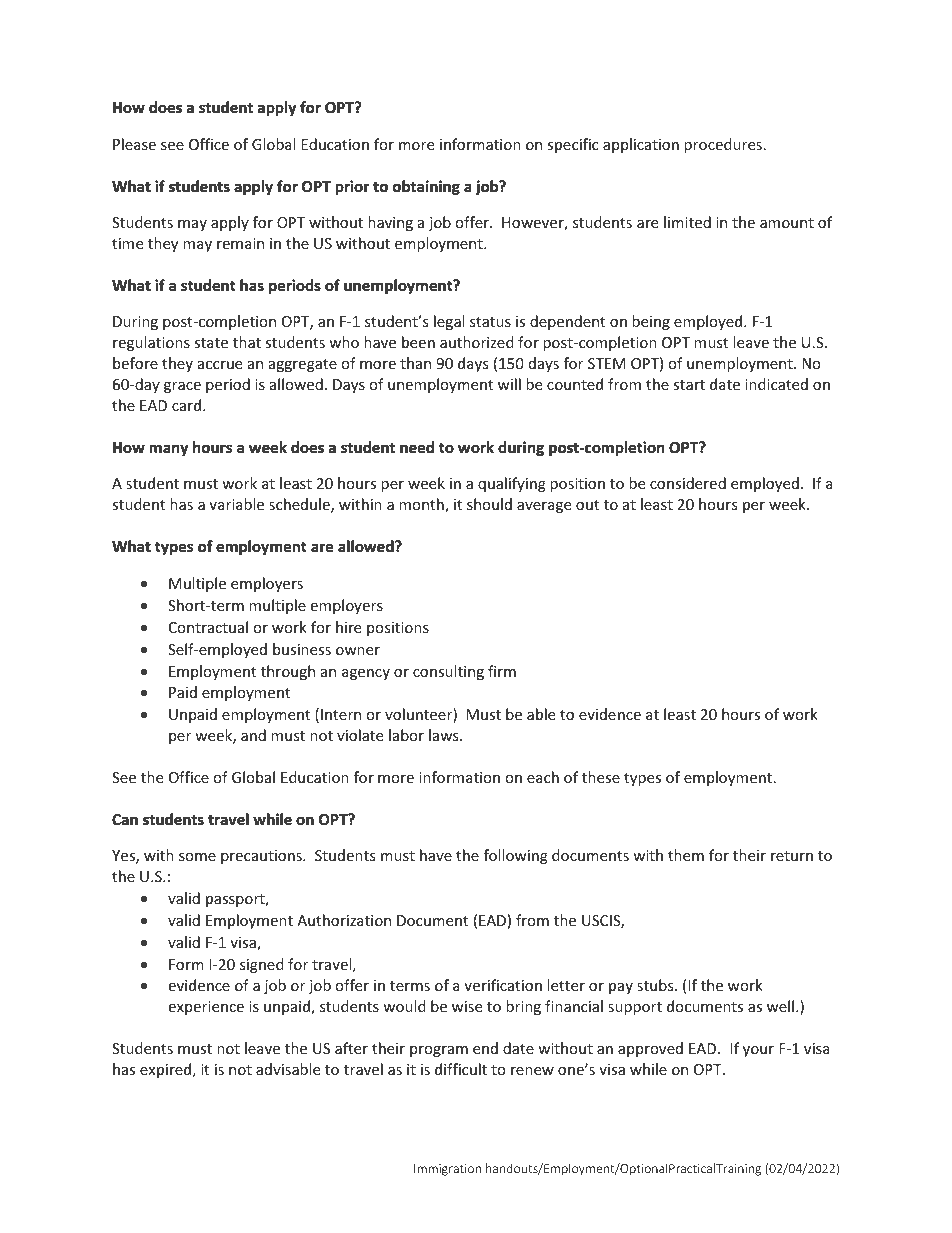 This screenshot has height=1233, width=952. Describe the element at coordinates (206, 1008) in the screenshot. I see `experience` at that location.
